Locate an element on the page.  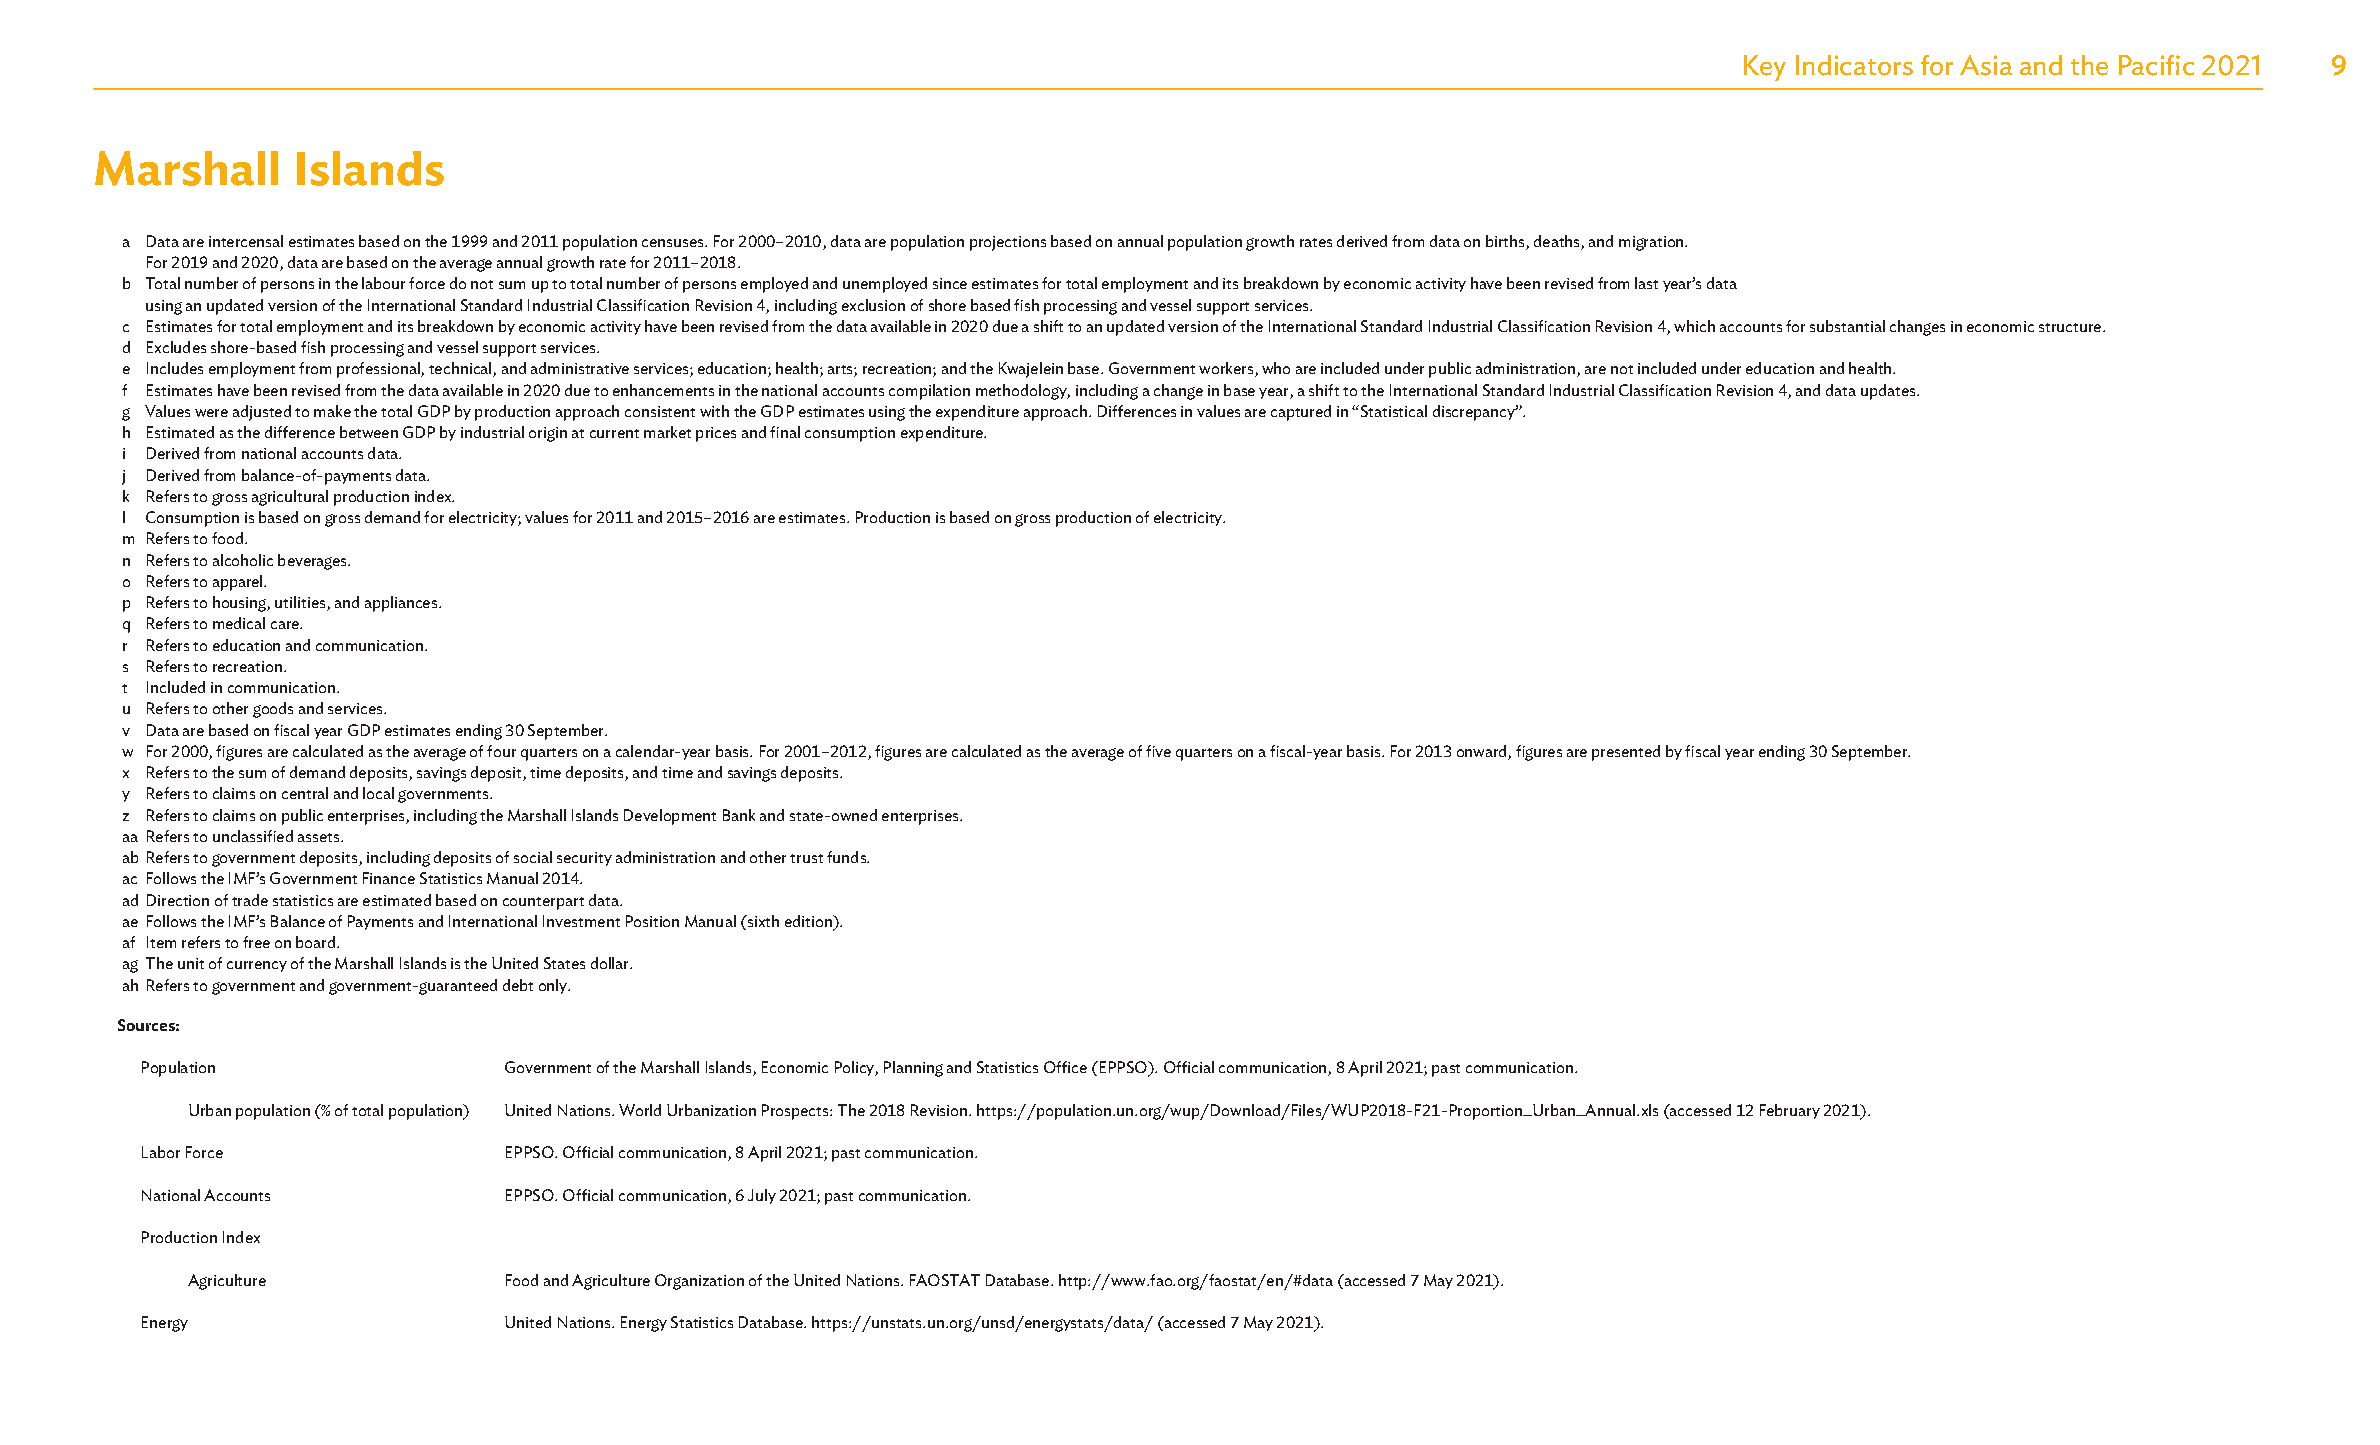
five is located at coordinates (1158, 751).
